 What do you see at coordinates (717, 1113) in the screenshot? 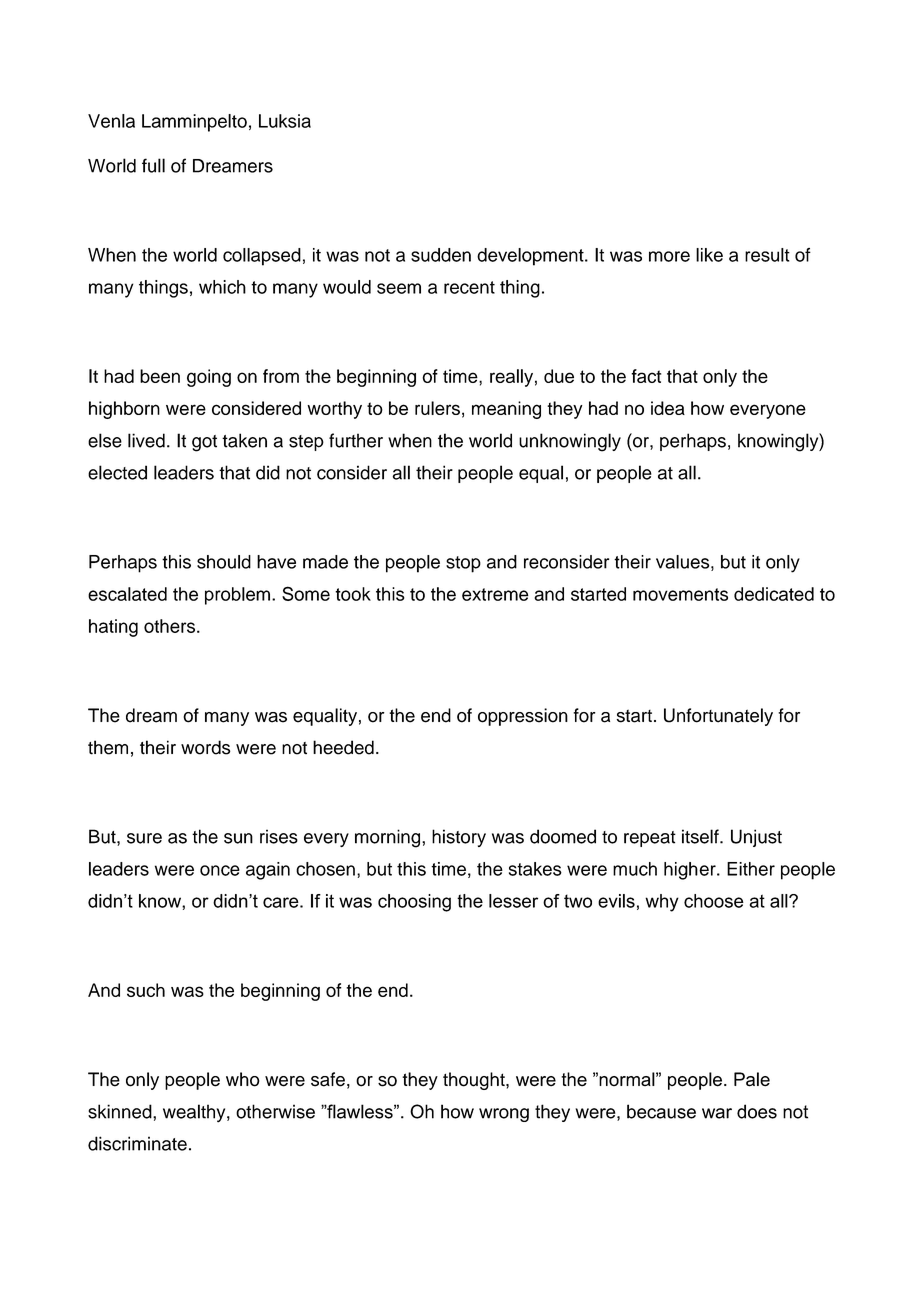
I see `war` at bounding box center [717, 1113].
